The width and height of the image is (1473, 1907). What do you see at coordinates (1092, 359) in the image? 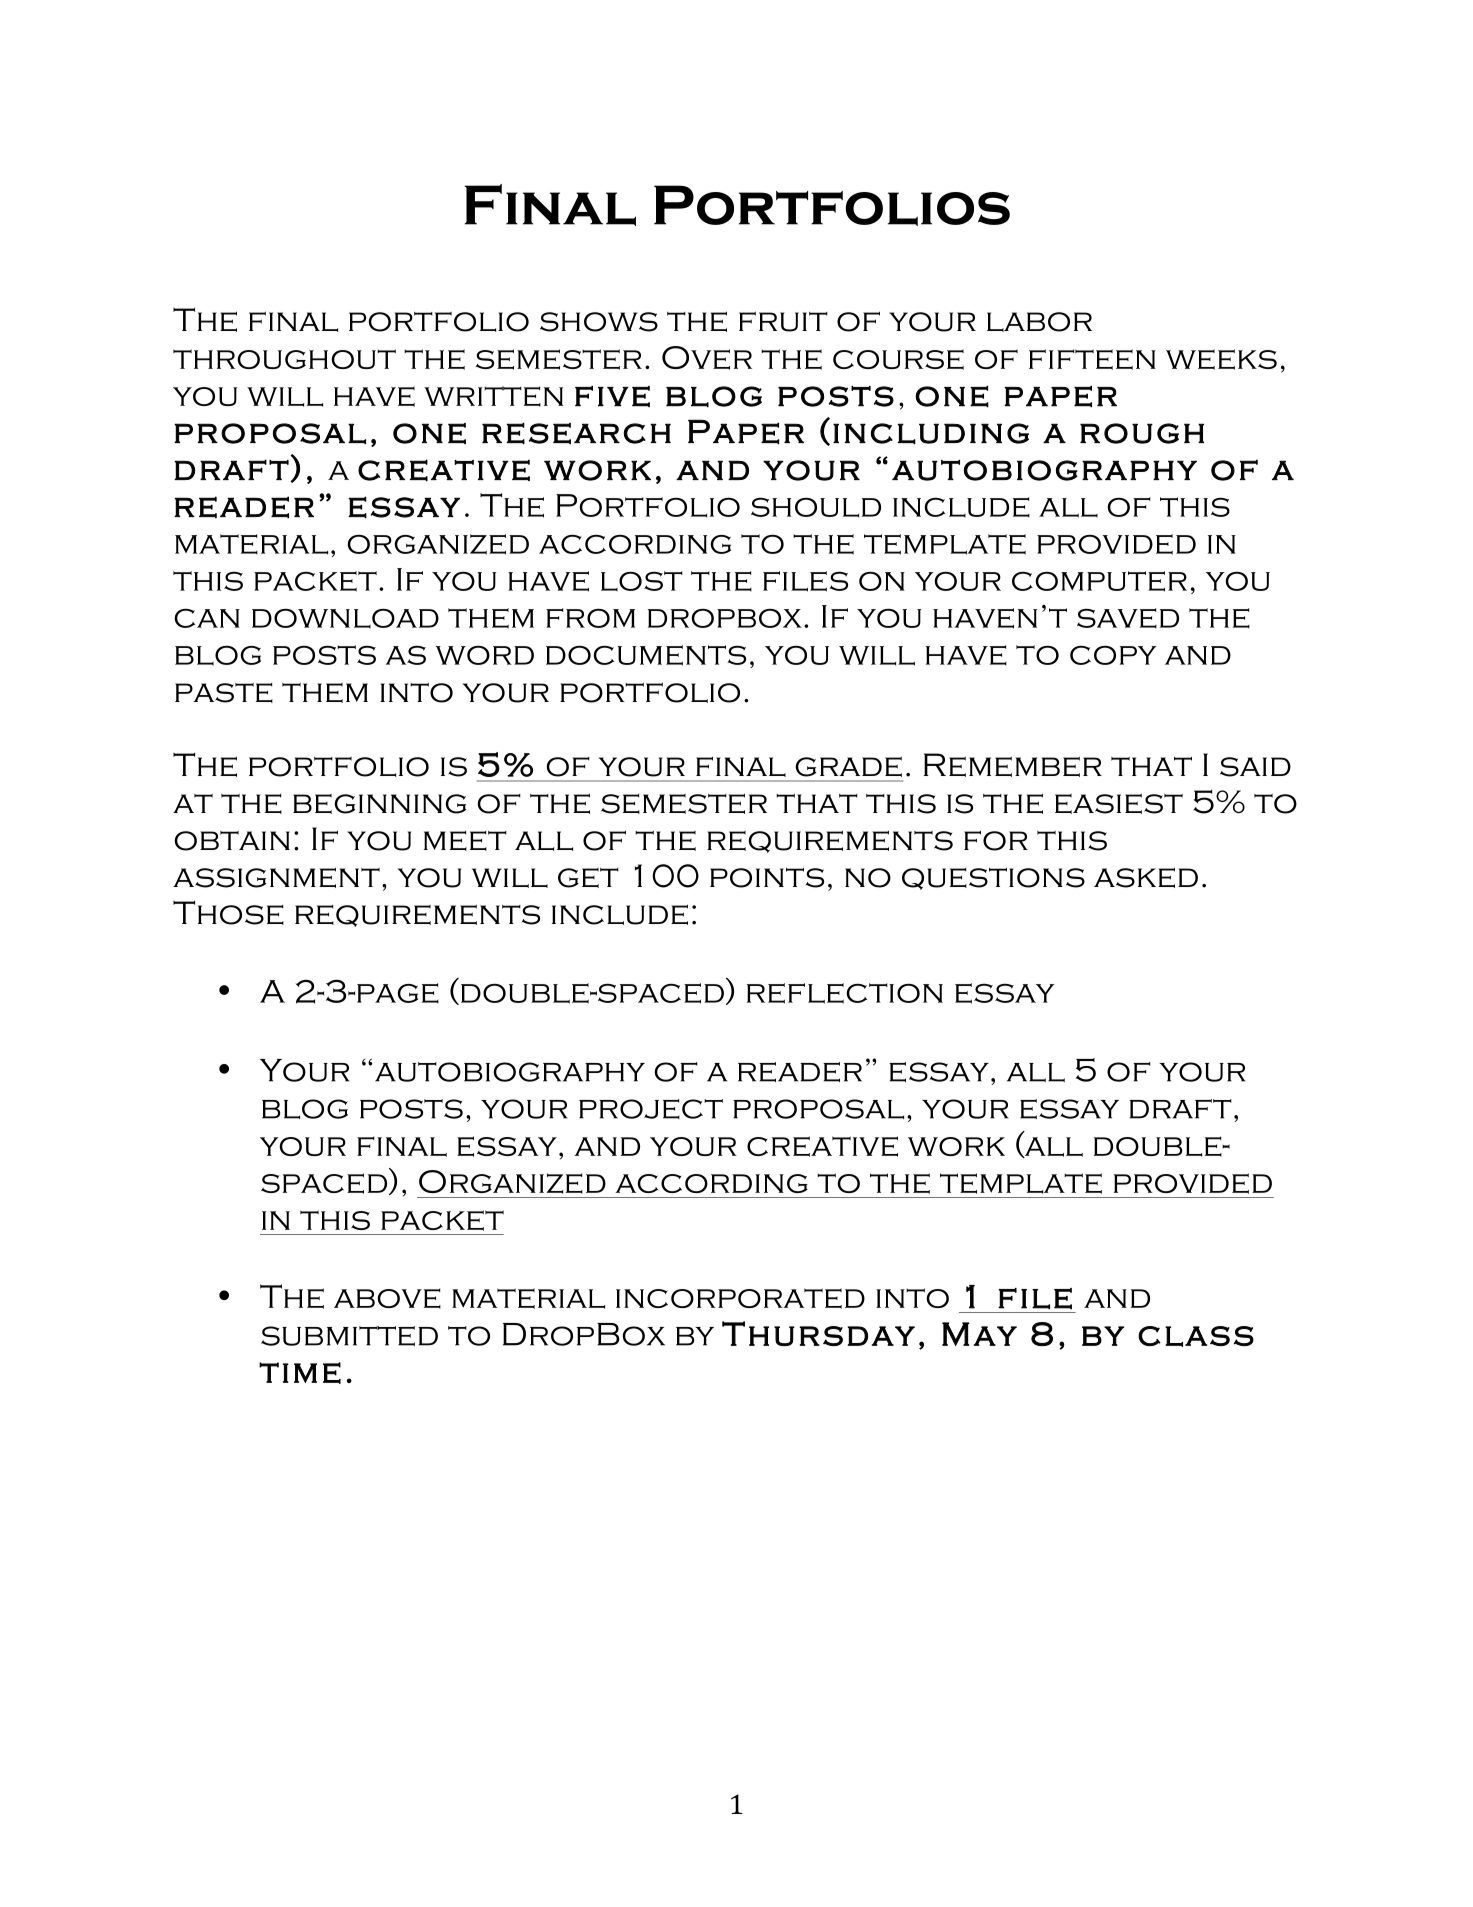
I see `fifteen` at bounding box center [1092, 359].
